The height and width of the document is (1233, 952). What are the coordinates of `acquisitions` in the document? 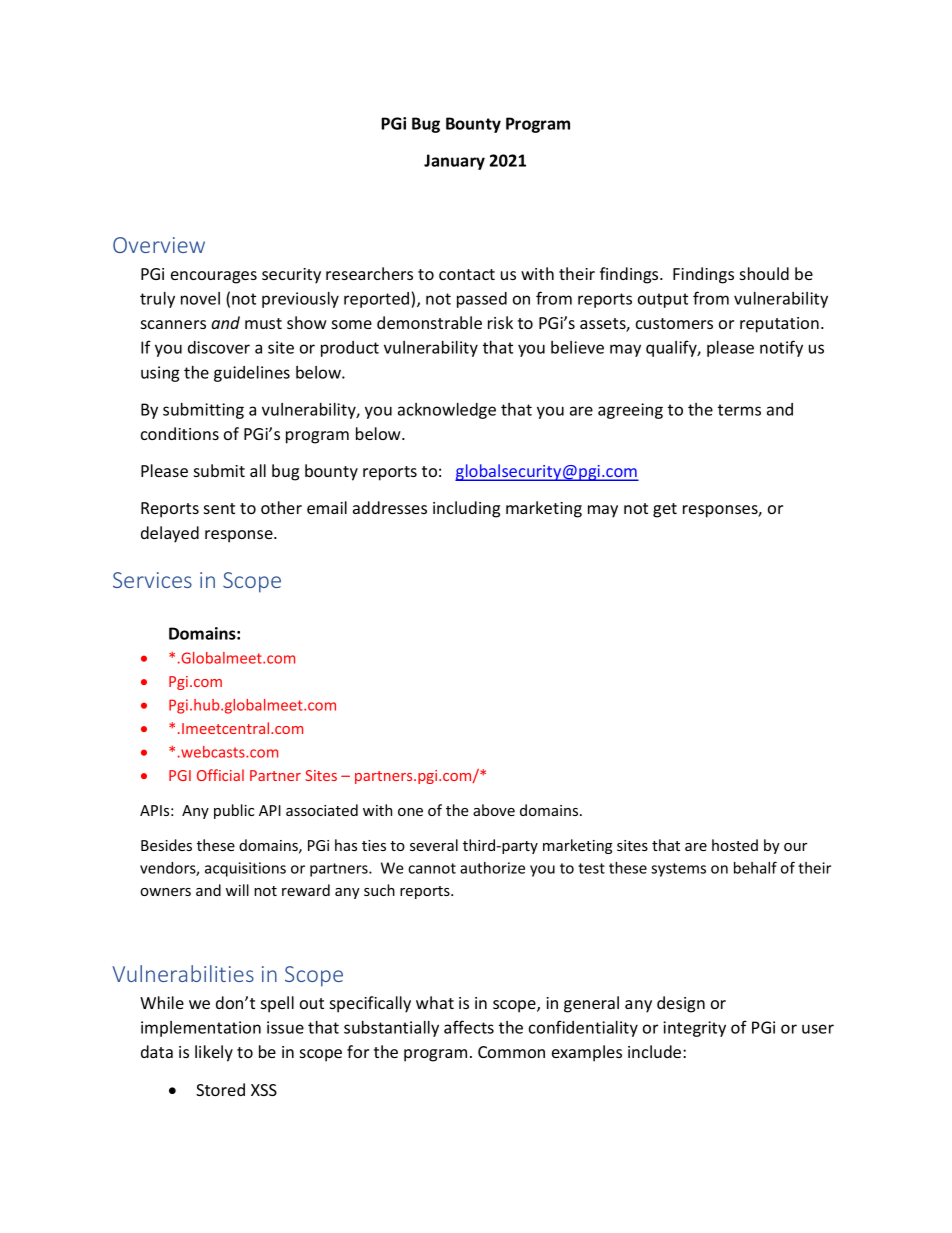 It's located at (245, 869).
